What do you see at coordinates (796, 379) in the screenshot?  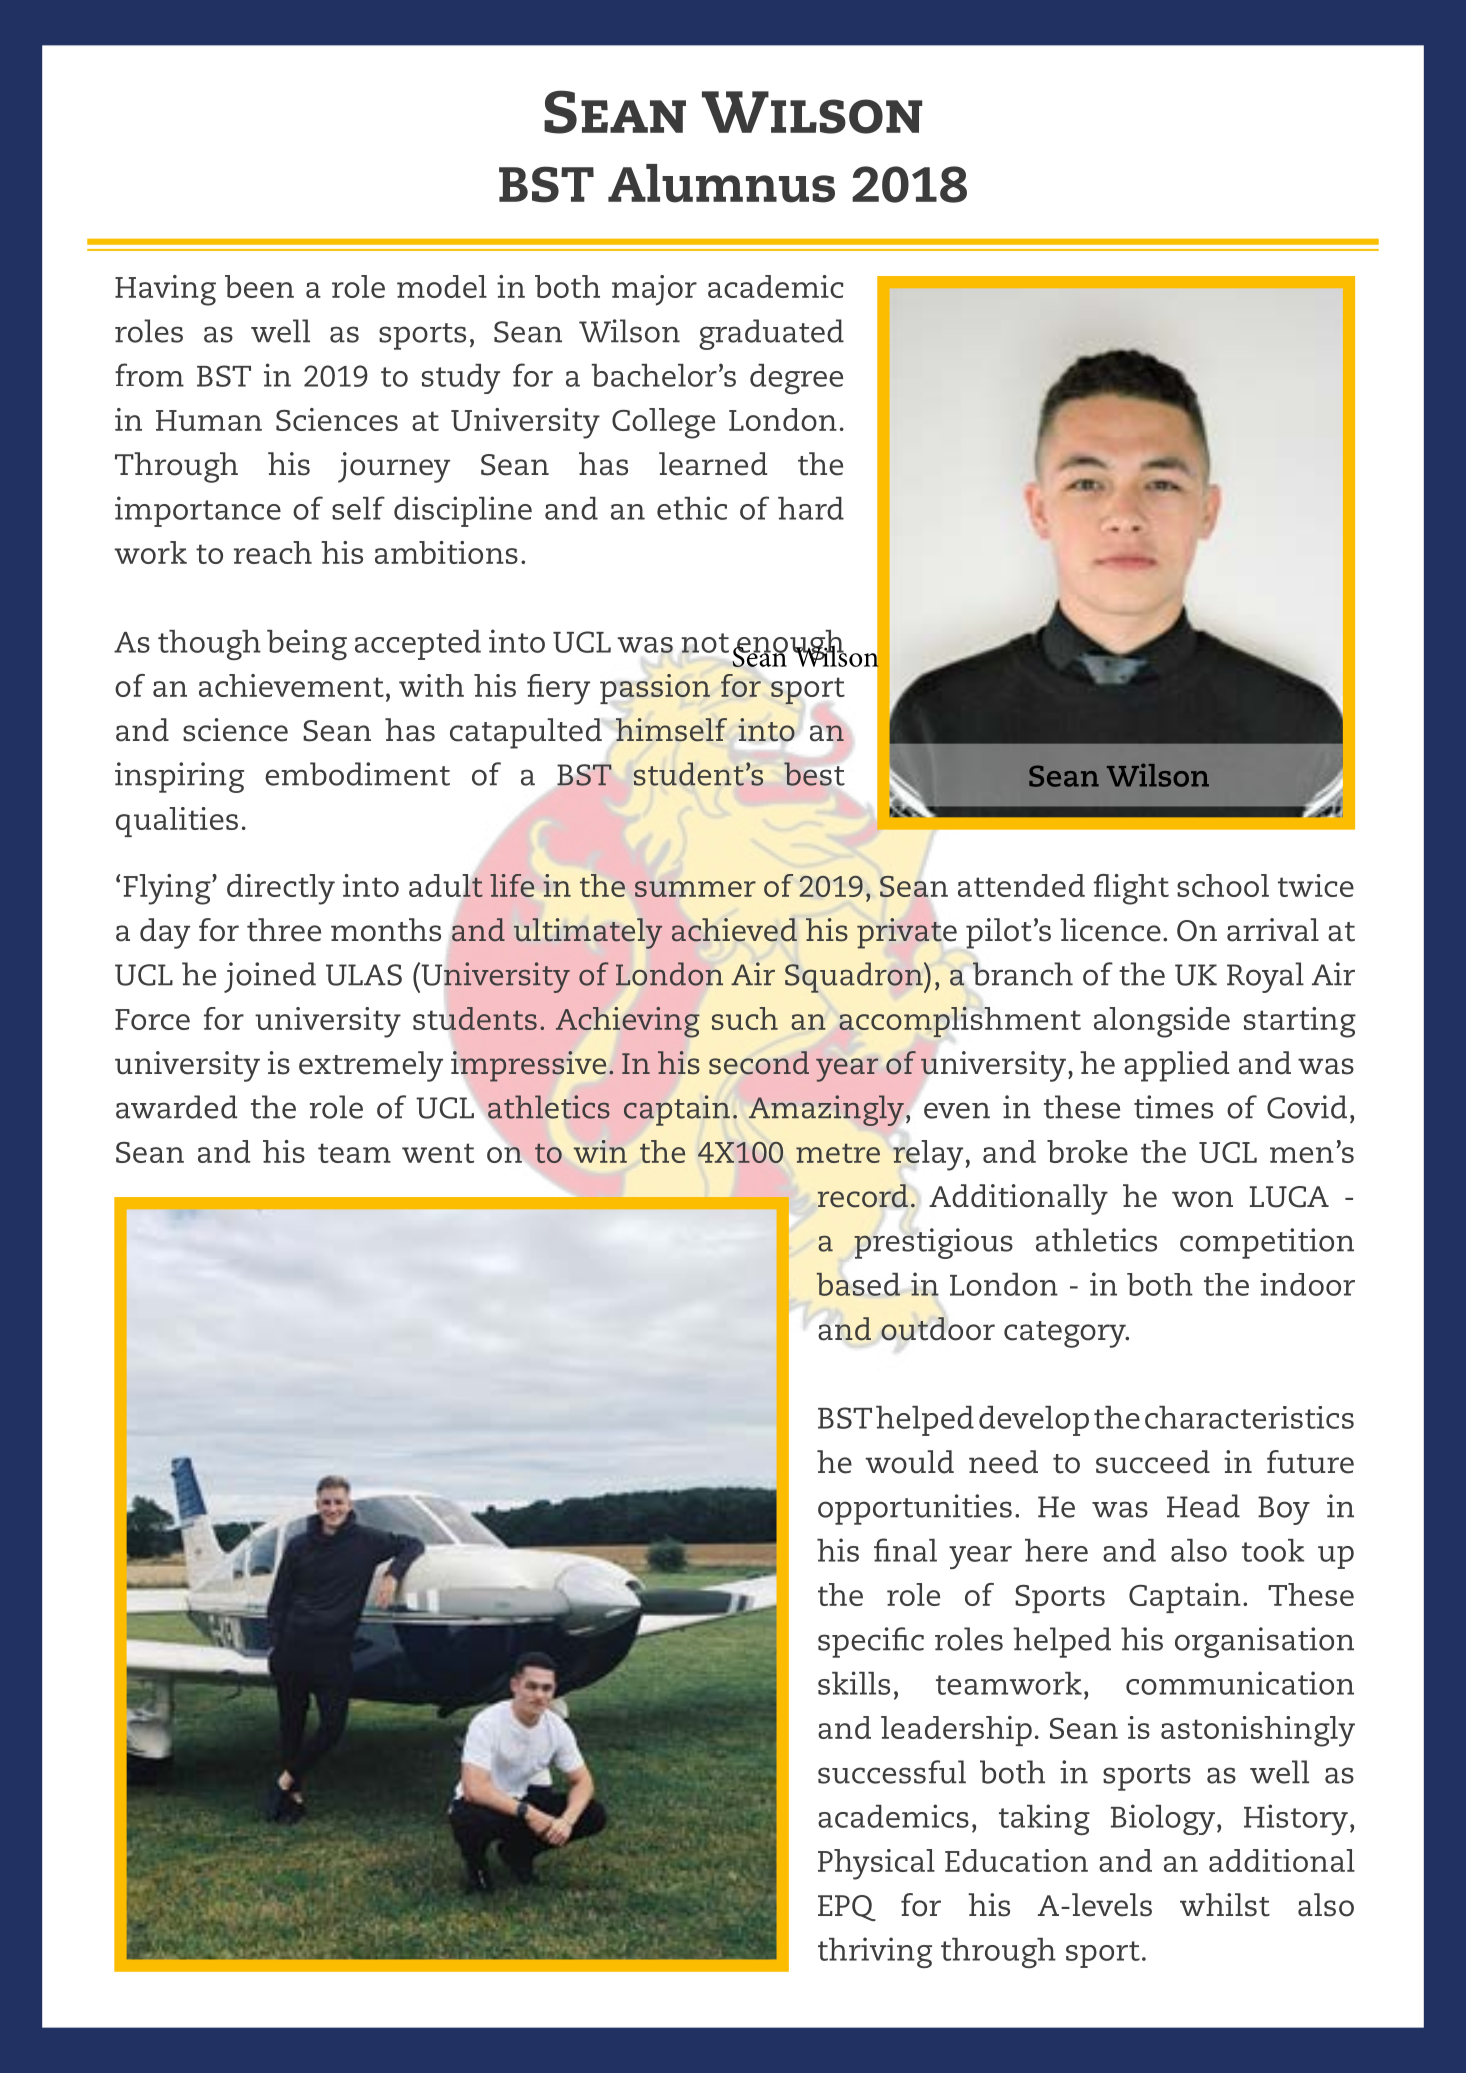 I see `degree` at bounding box center [796, 379].
